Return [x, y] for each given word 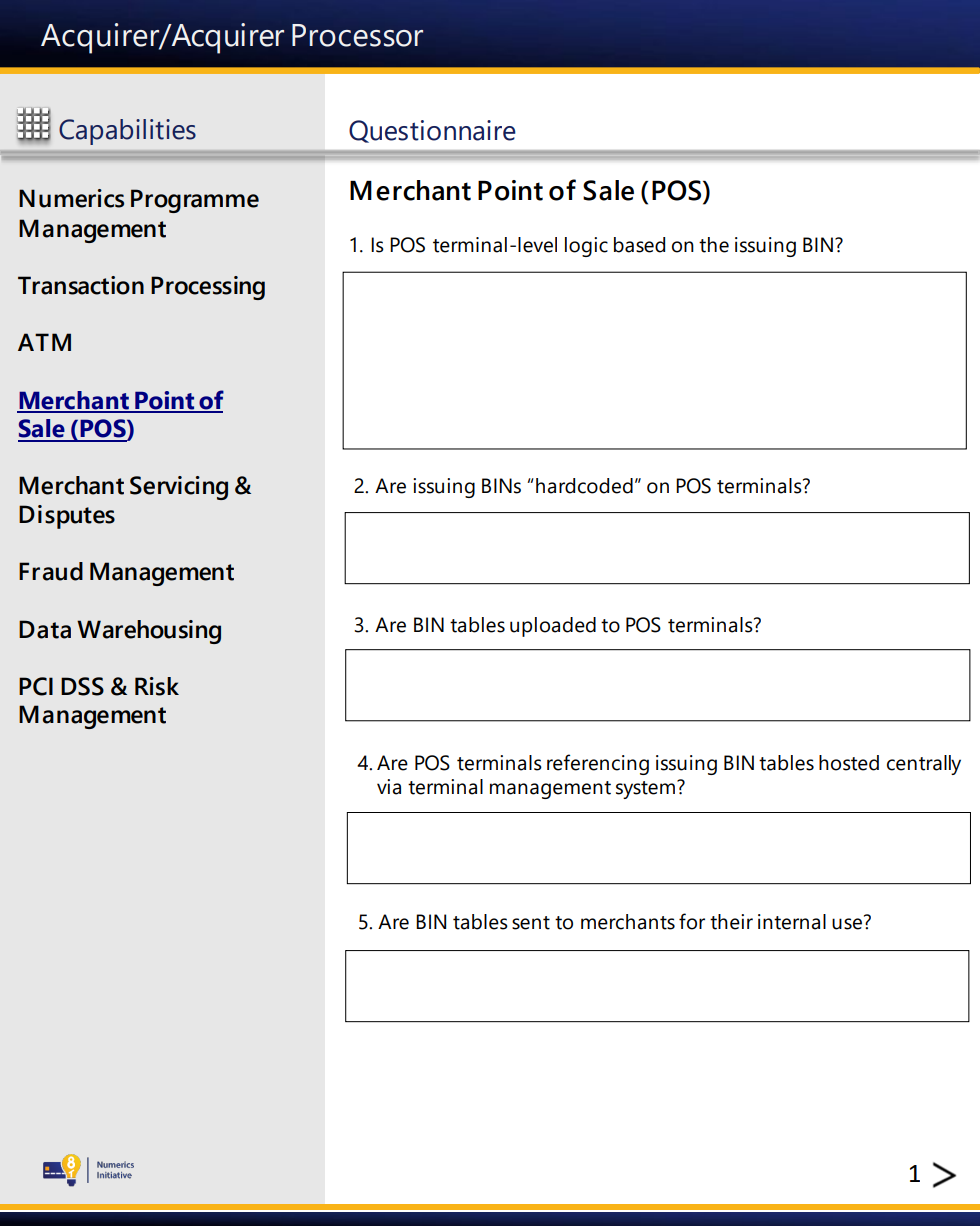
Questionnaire [432, 131]
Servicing [179, 488]
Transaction [81, 285]
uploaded [553, 627]
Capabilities [127, 132]
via [389, 787]
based [639, 245]
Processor [357, 35]
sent [531, 923]
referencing [598, 764]
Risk [157, 686]
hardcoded [584, 486]
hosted [849, 763]
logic [586, 247]
